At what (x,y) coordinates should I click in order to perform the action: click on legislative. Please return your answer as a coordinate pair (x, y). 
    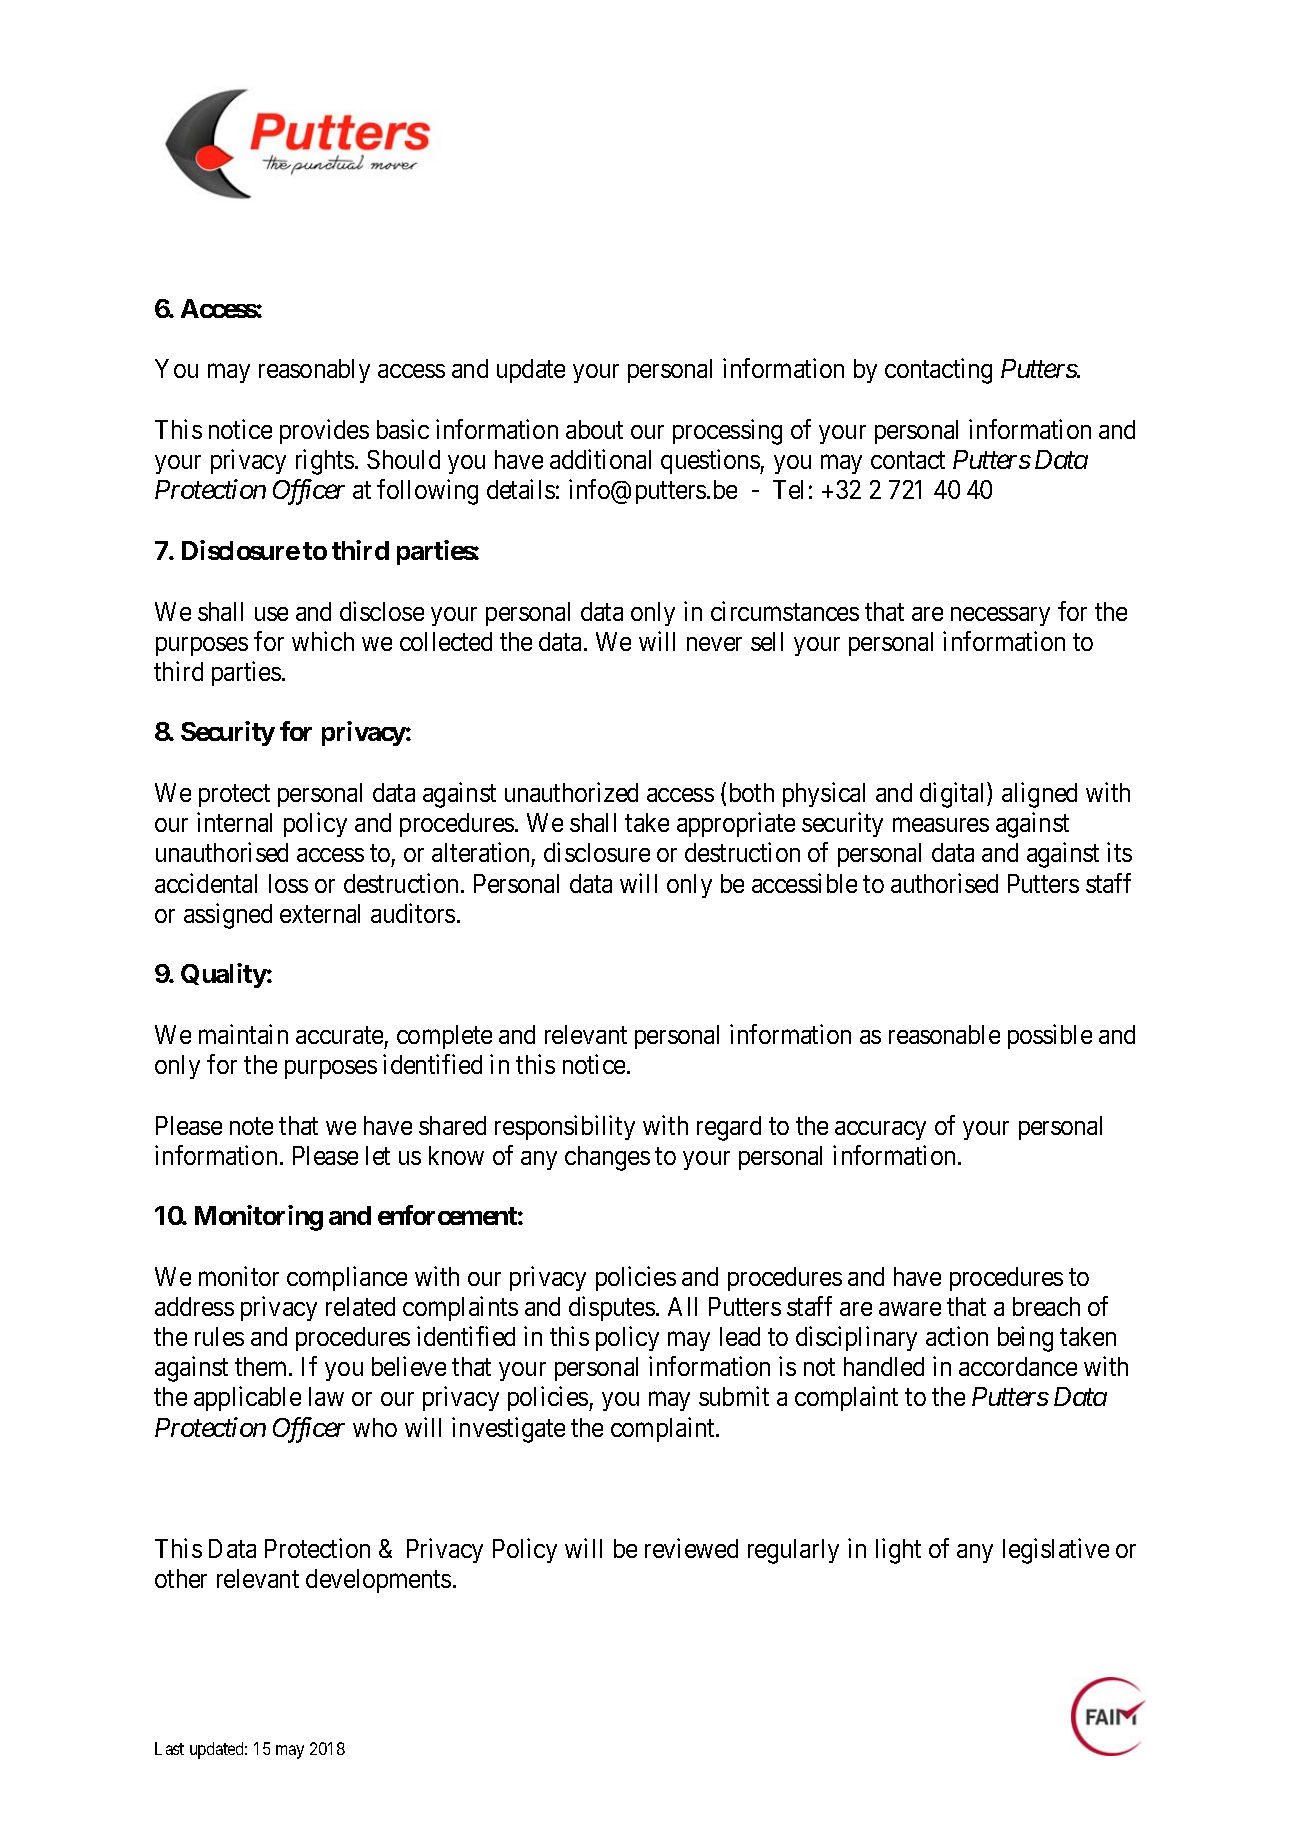
    Looking at the image, I should click on (1056, 1551).
